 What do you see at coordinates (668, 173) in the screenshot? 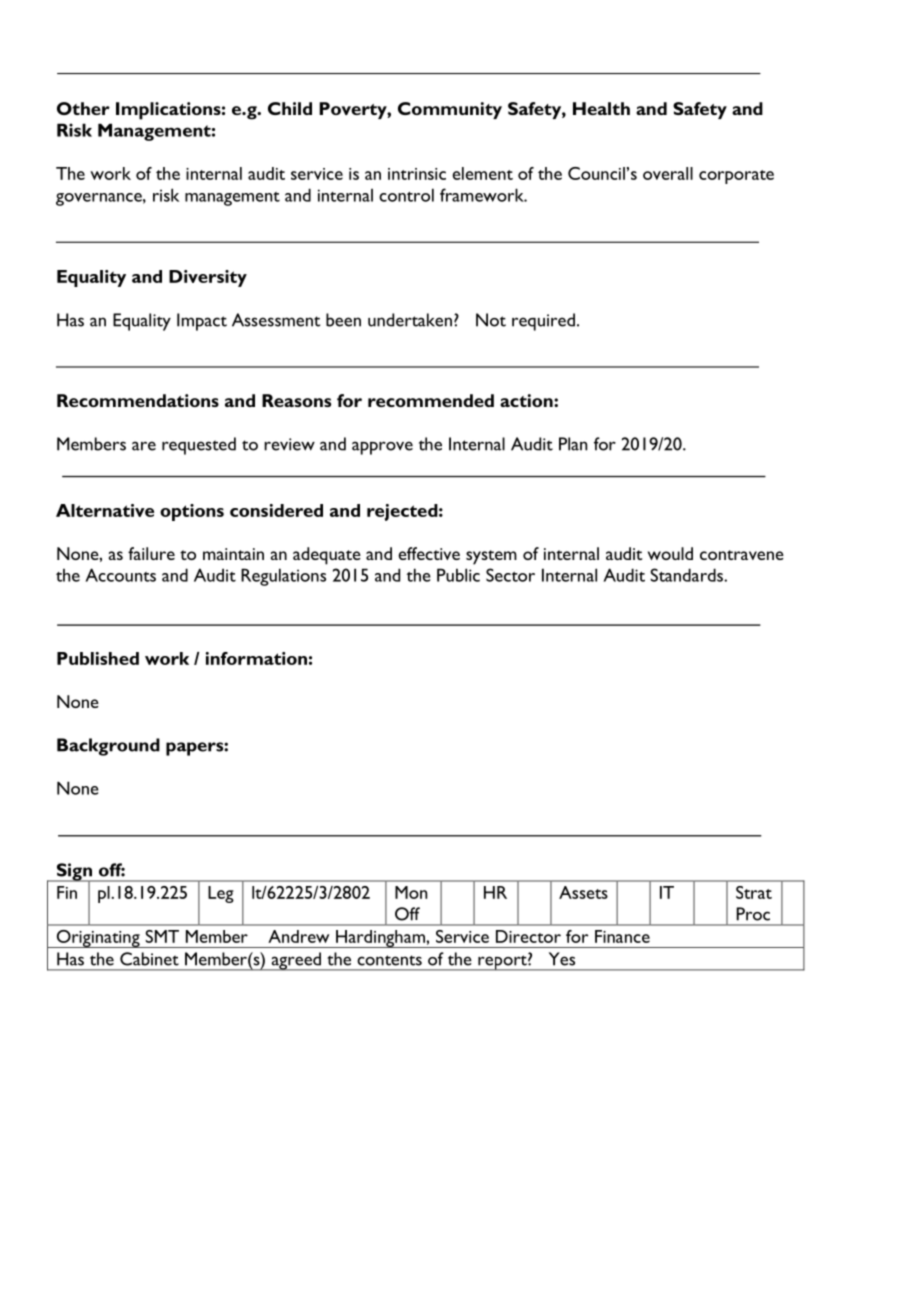
I see `overall` at bounding box center [668, 173].
